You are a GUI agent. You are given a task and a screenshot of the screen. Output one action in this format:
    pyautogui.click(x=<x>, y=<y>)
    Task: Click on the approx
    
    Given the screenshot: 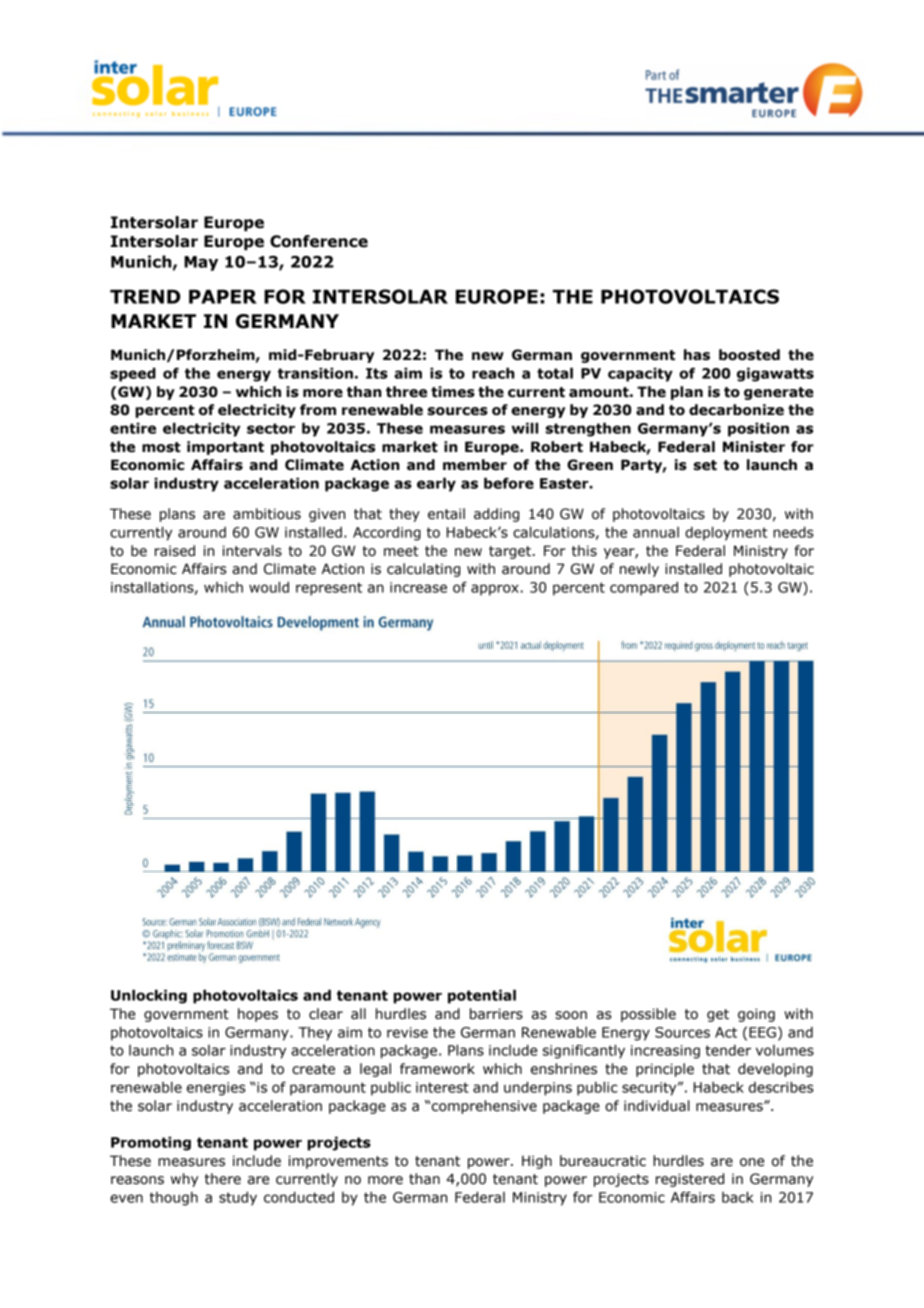 What is the action you would take?
    pyautogui.click(x=495, y=590)
